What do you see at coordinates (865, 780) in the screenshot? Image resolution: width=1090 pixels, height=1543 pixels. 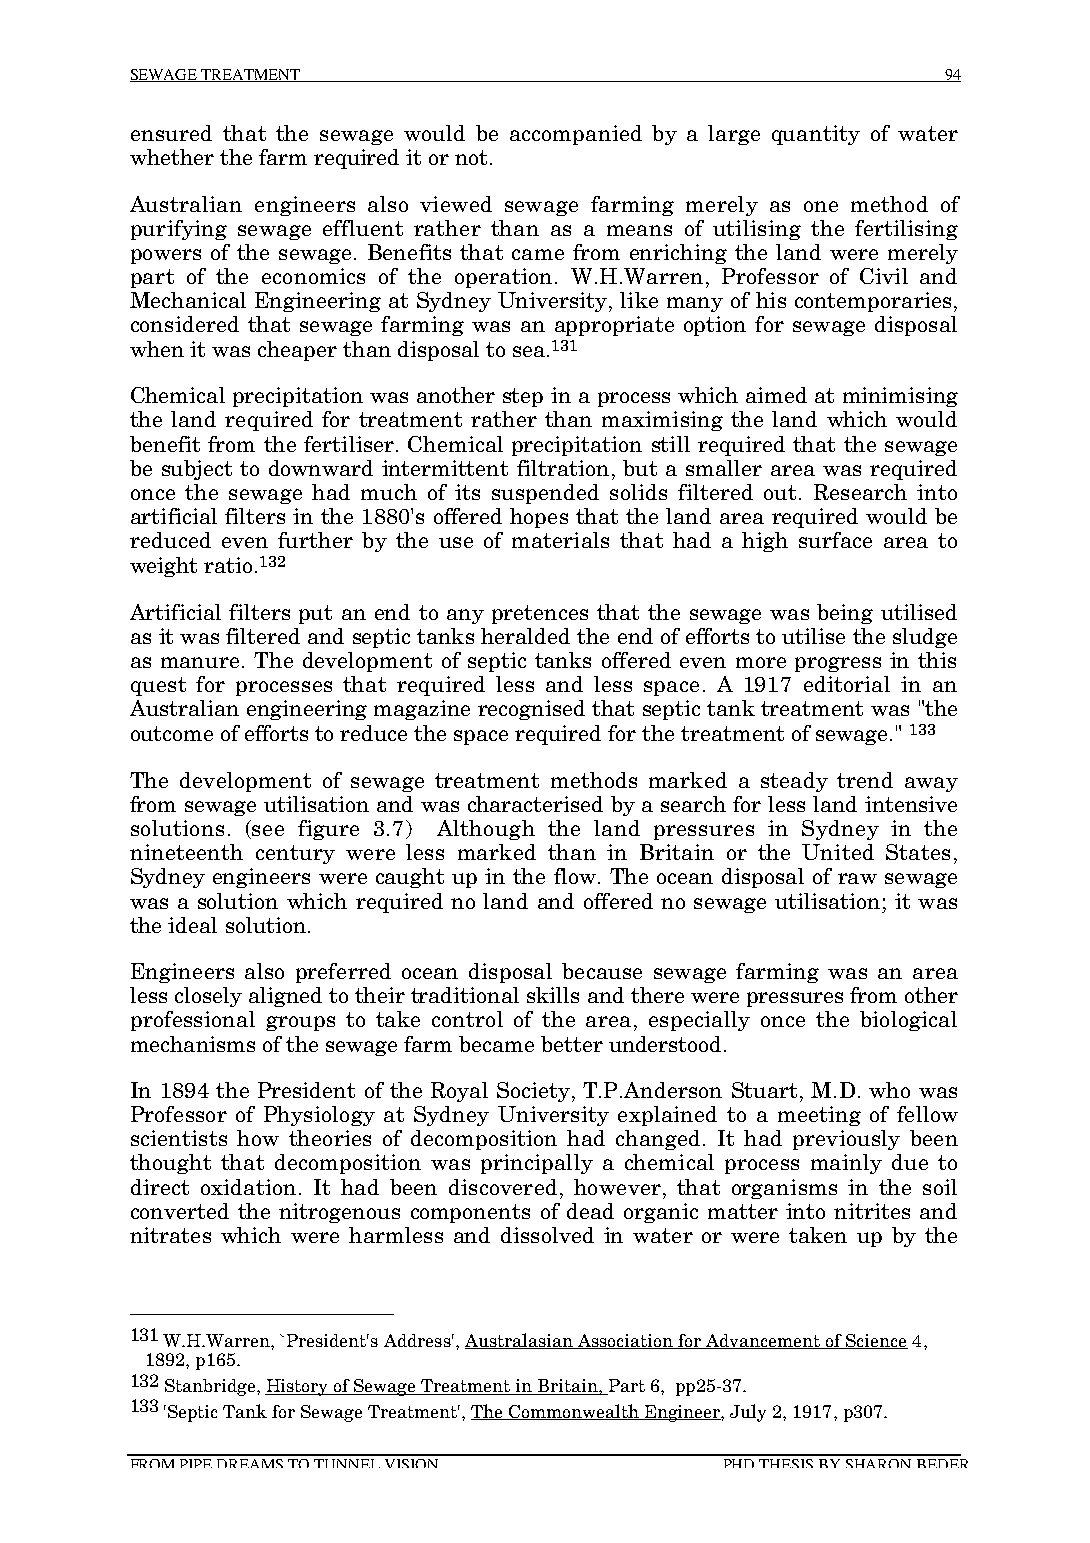 I see `trend` at bounding box center [865, 780].
